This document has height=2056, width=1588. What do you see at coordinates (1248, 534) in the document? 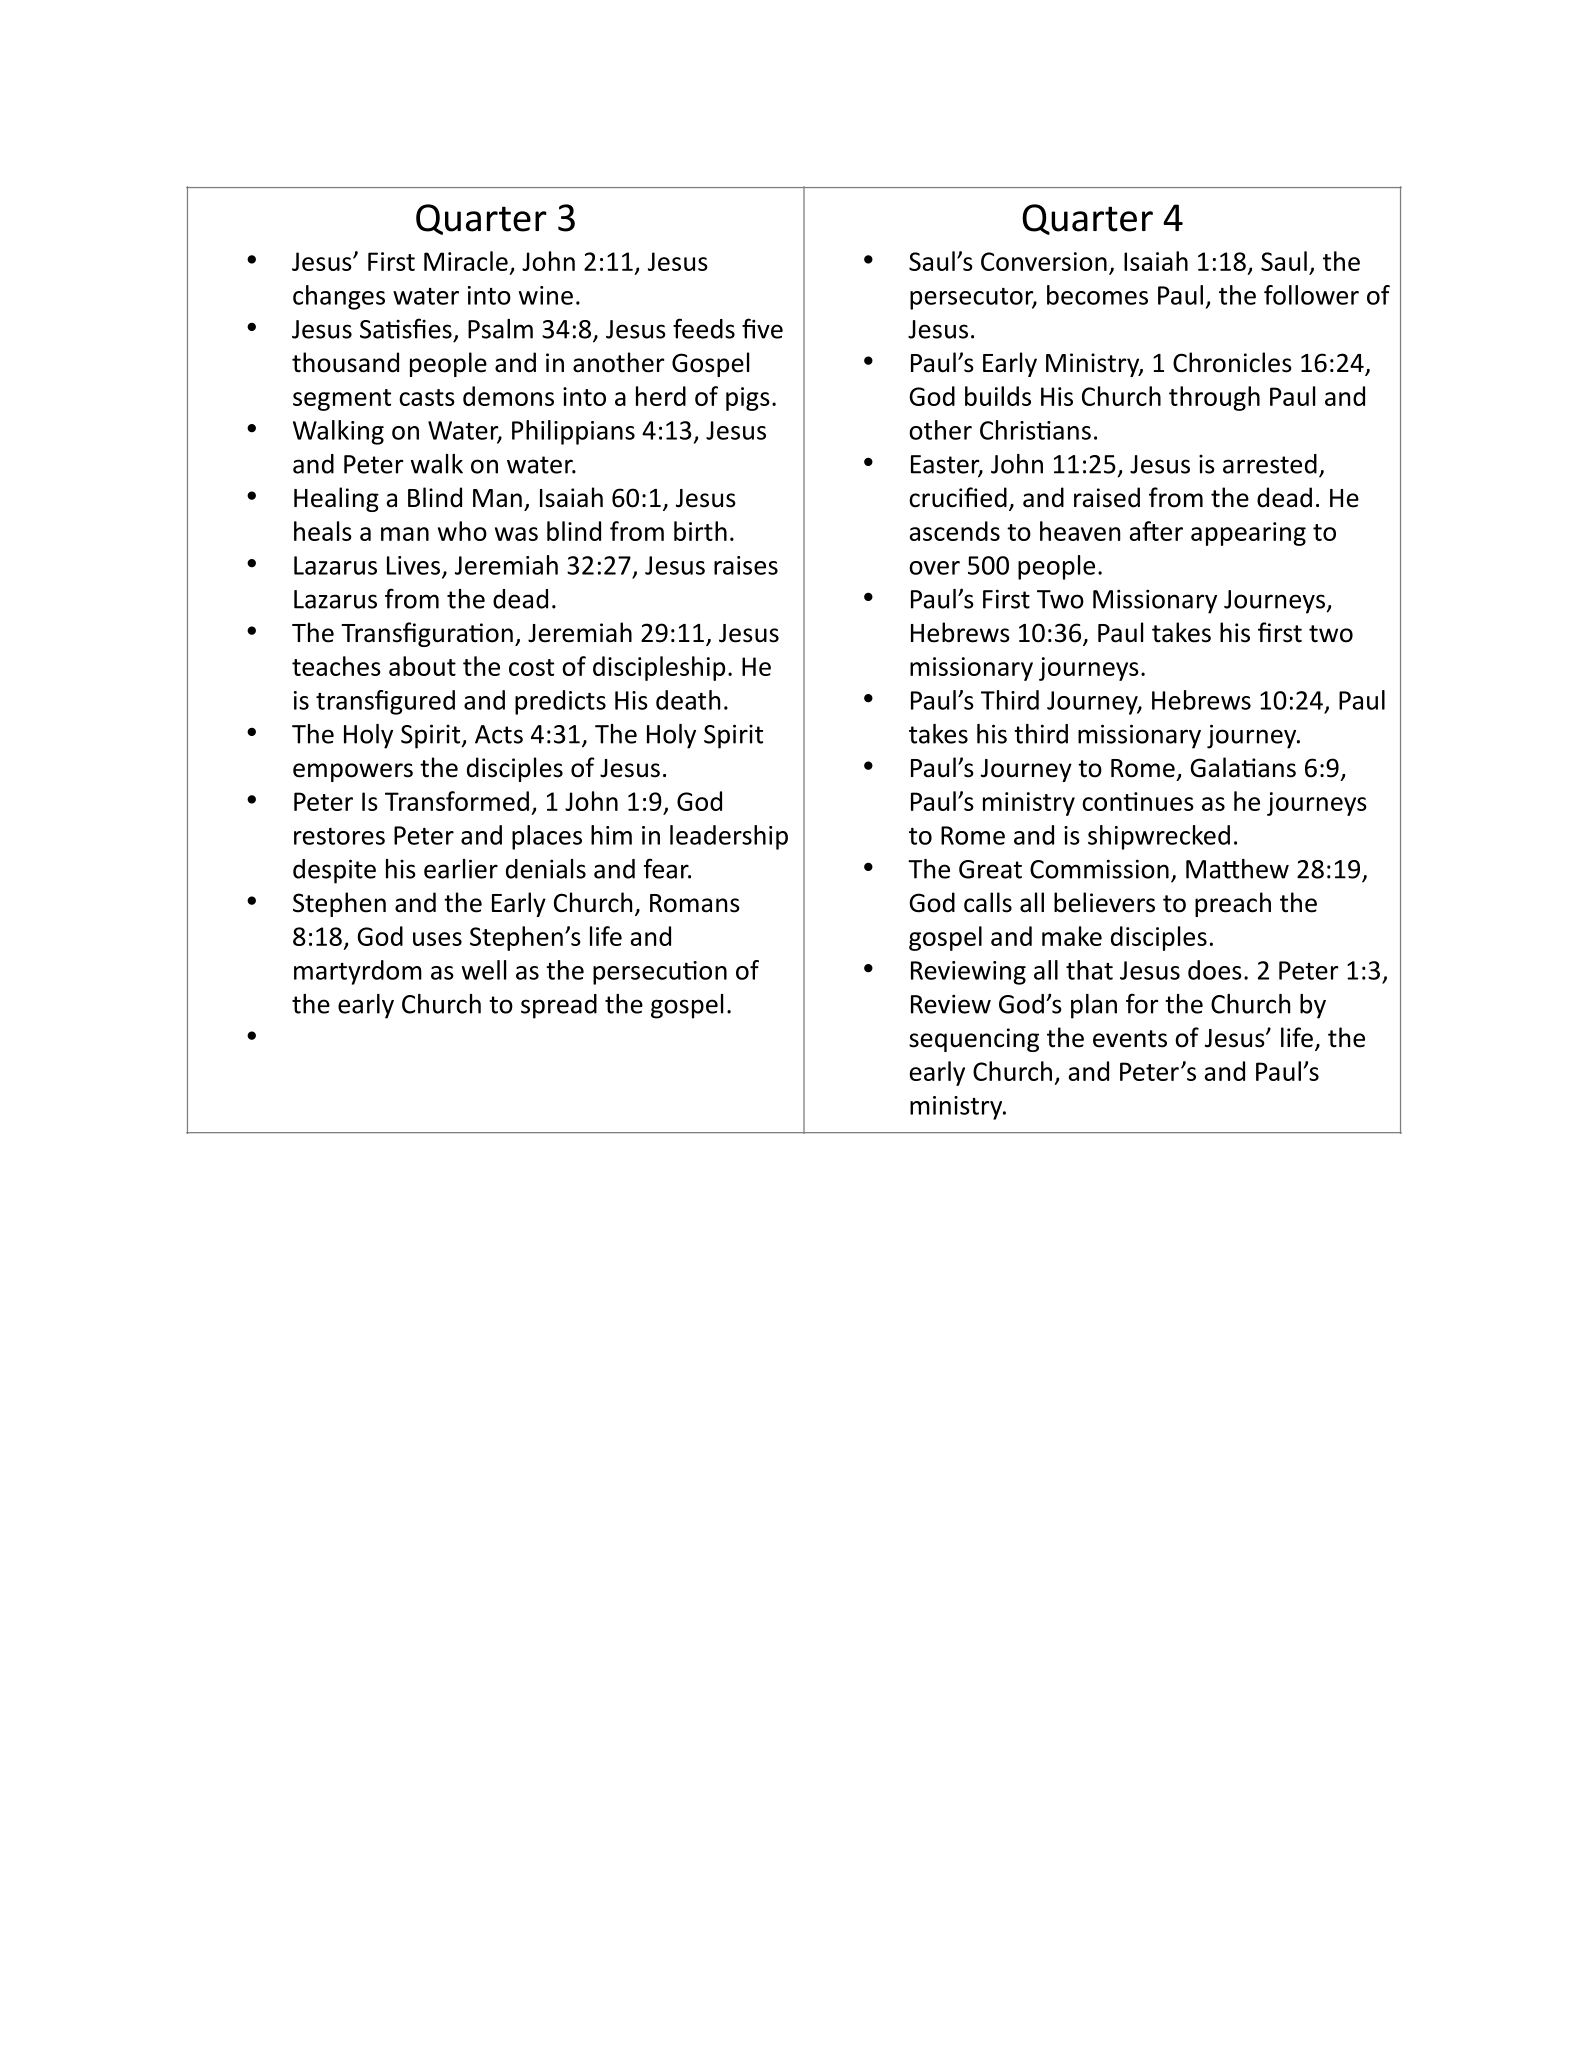
I see `appearing` at bounding box center [1248, 534].
